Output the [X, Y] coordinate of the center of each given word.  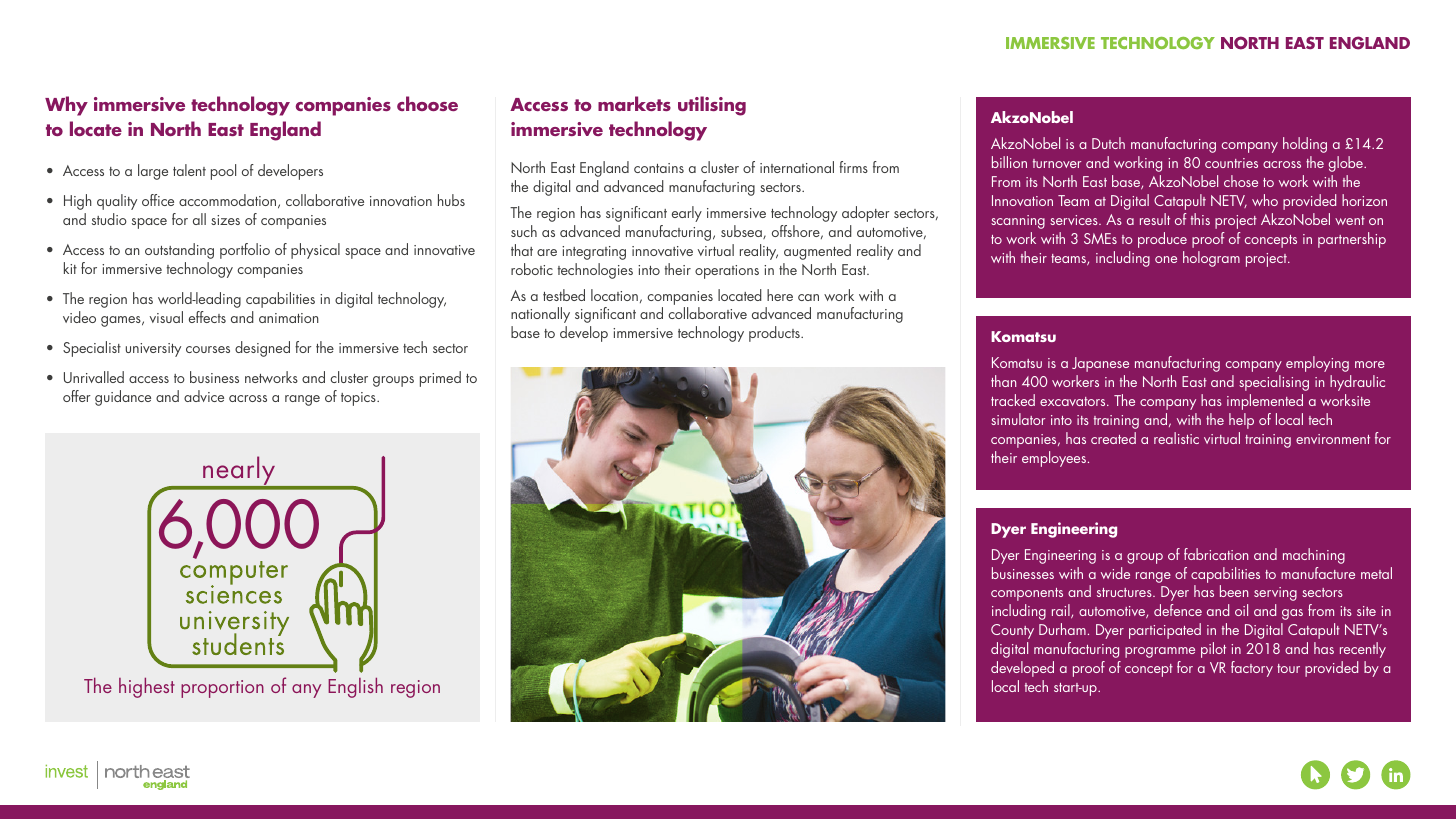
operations [727, 272]
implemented [1265, 402]
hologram [1211, 259]
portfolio [245, 251]
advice [204, 396]
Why [66, 106]
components [1027, 594]
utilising [712, 106]
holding [1305, 145]
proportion [222, 689]
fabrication [1216, 554]
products [775, 334]
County [1012, 631]
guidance [123, 398]
